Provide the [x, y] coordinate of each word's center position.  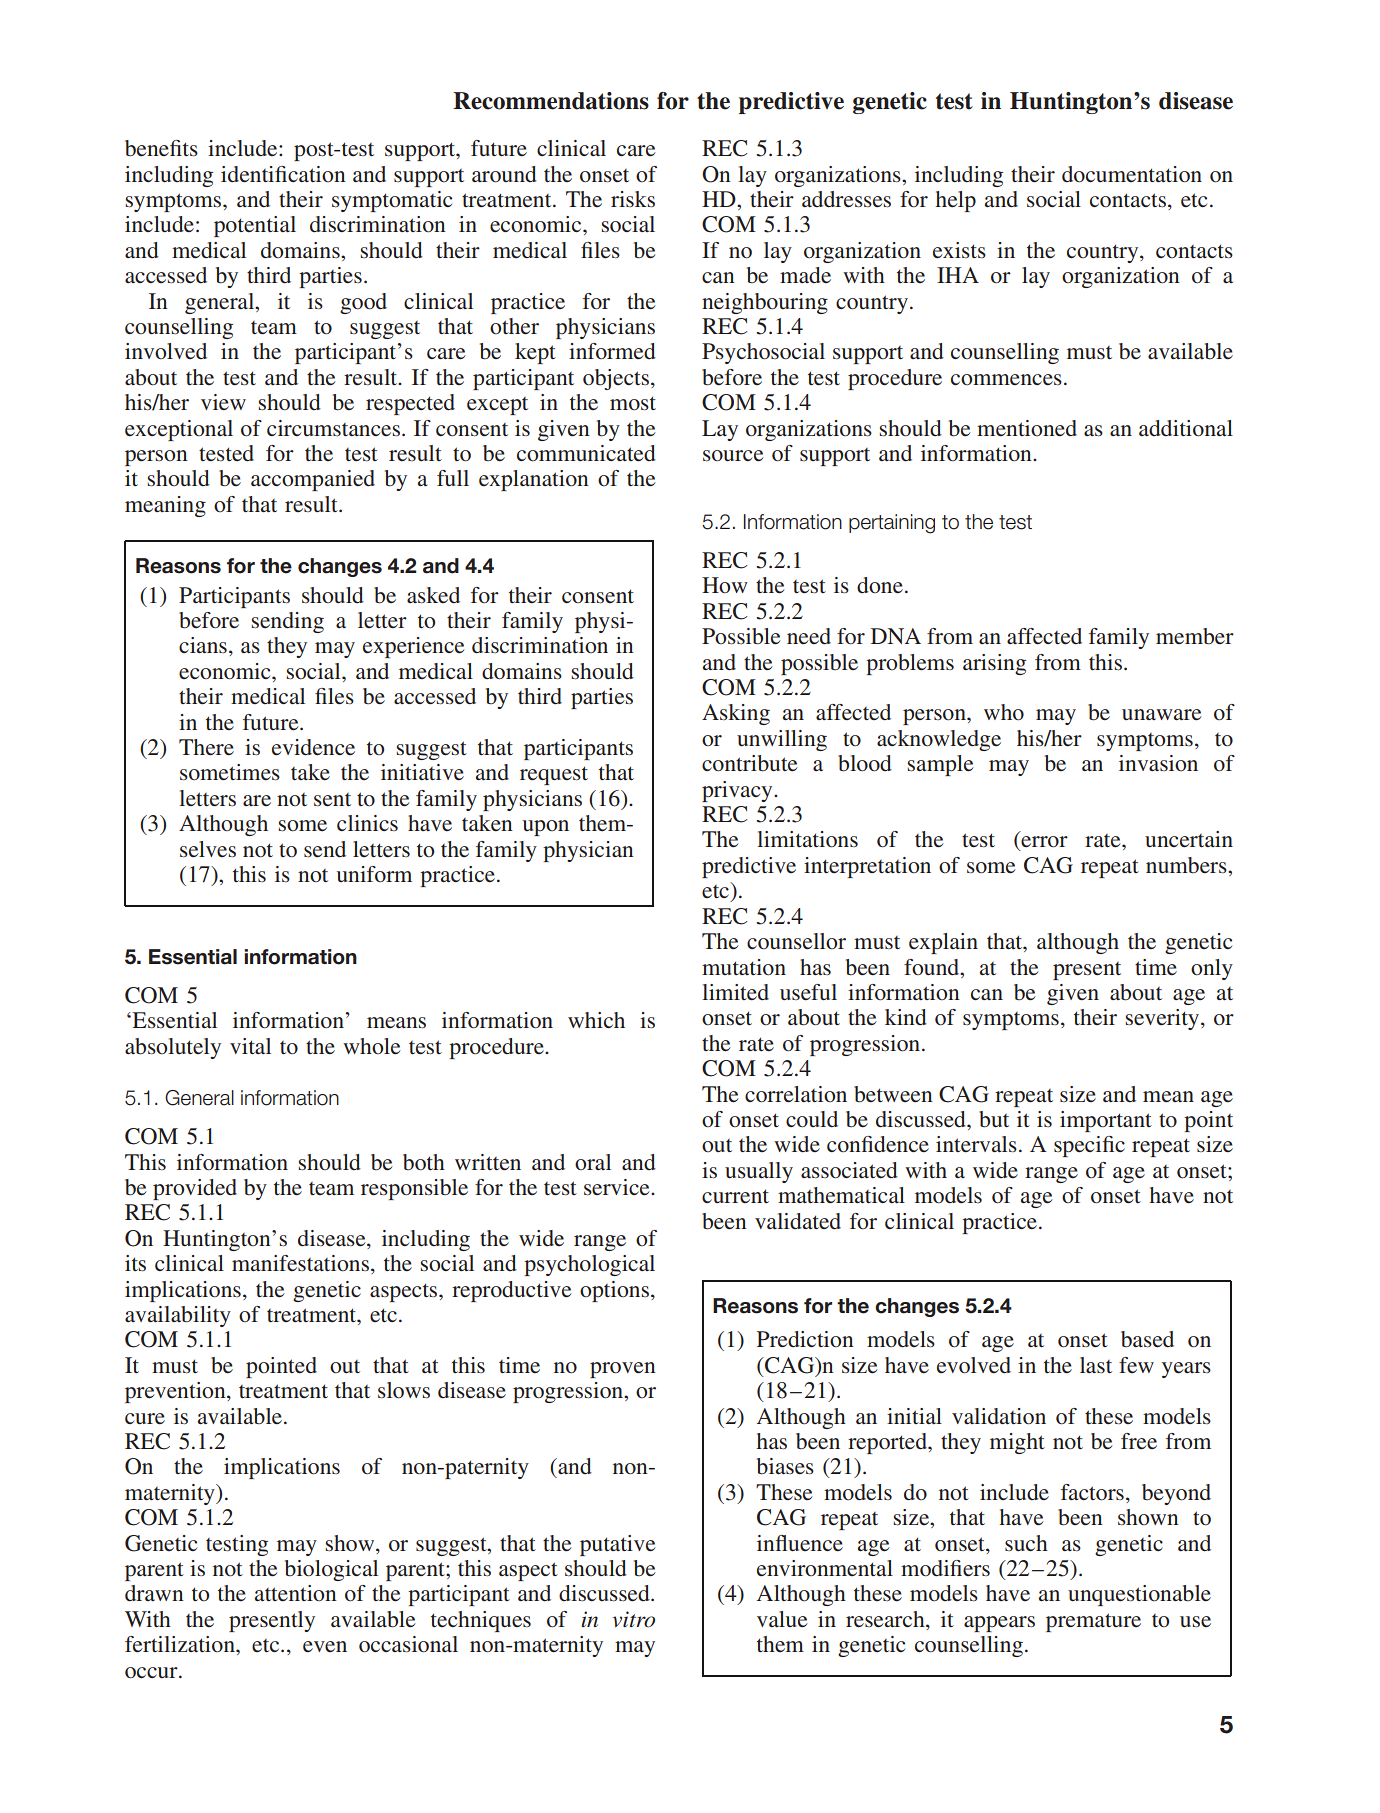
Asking [736, 714]
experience [414, 647]
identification [283, 174]
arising [994, 664]
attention [296, 1593]
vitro [634, 1619]
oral [593, 1162]
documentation [1132, 174]
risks [633, 199]
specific [1089, 1146]
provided [195, 1189]
